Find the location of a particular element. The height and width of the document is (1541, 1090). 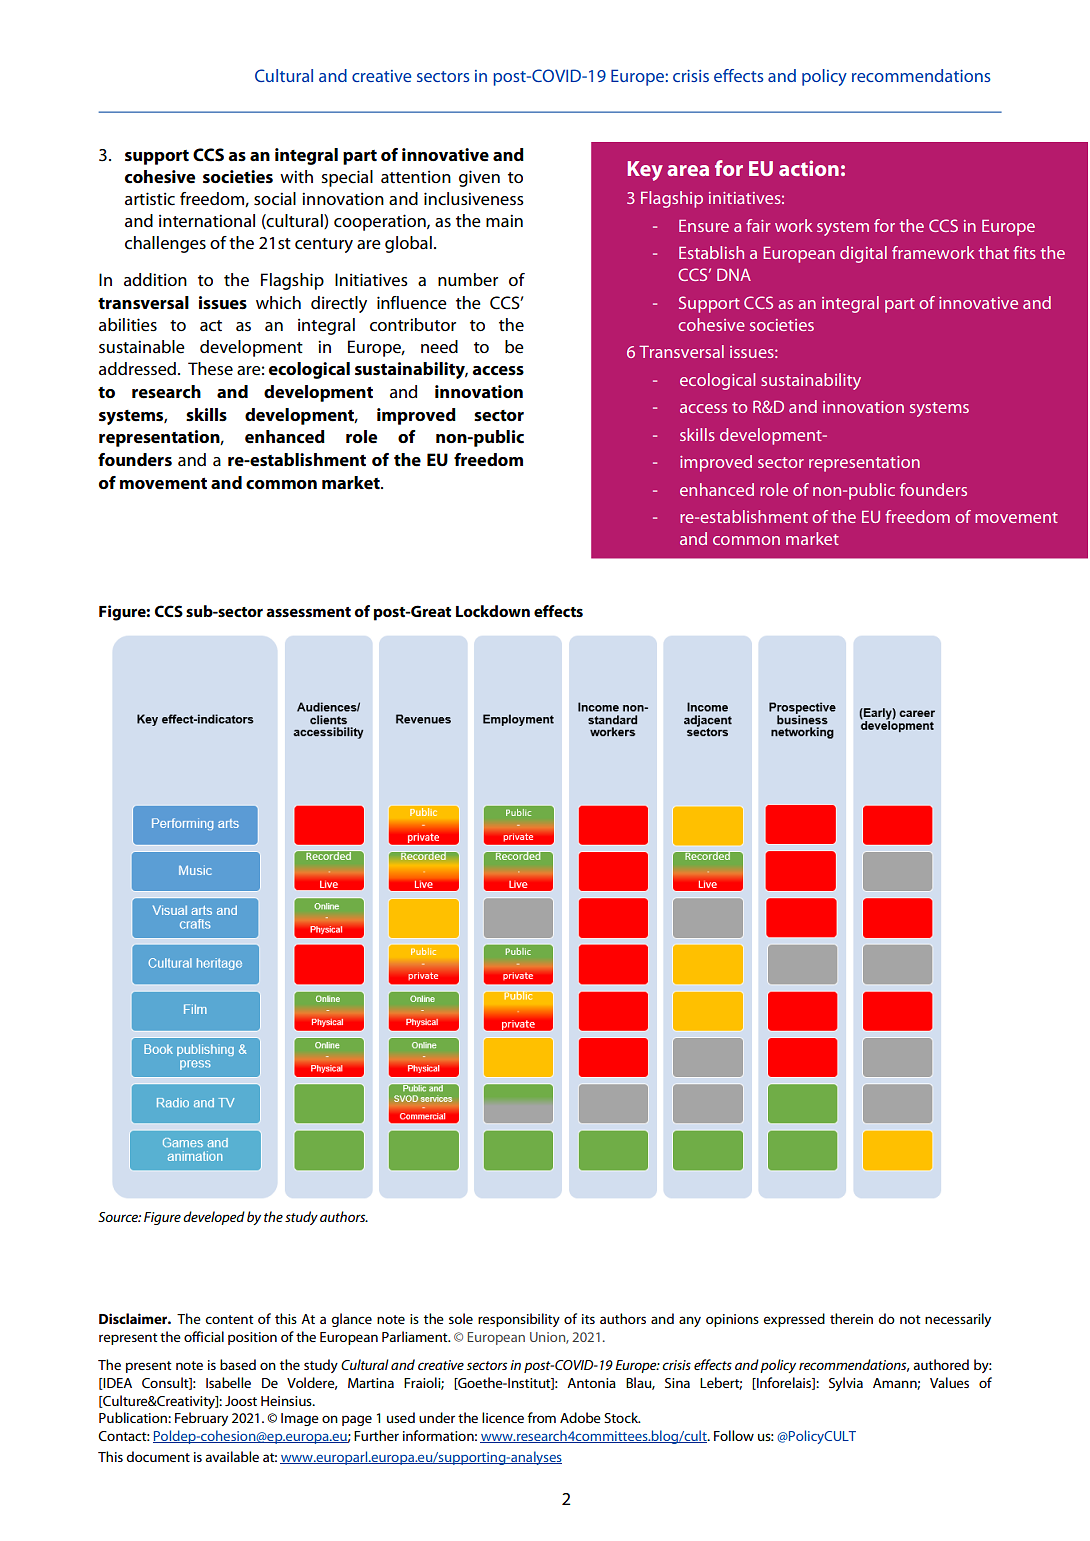

assessment is located at coordinates (308, 612).
